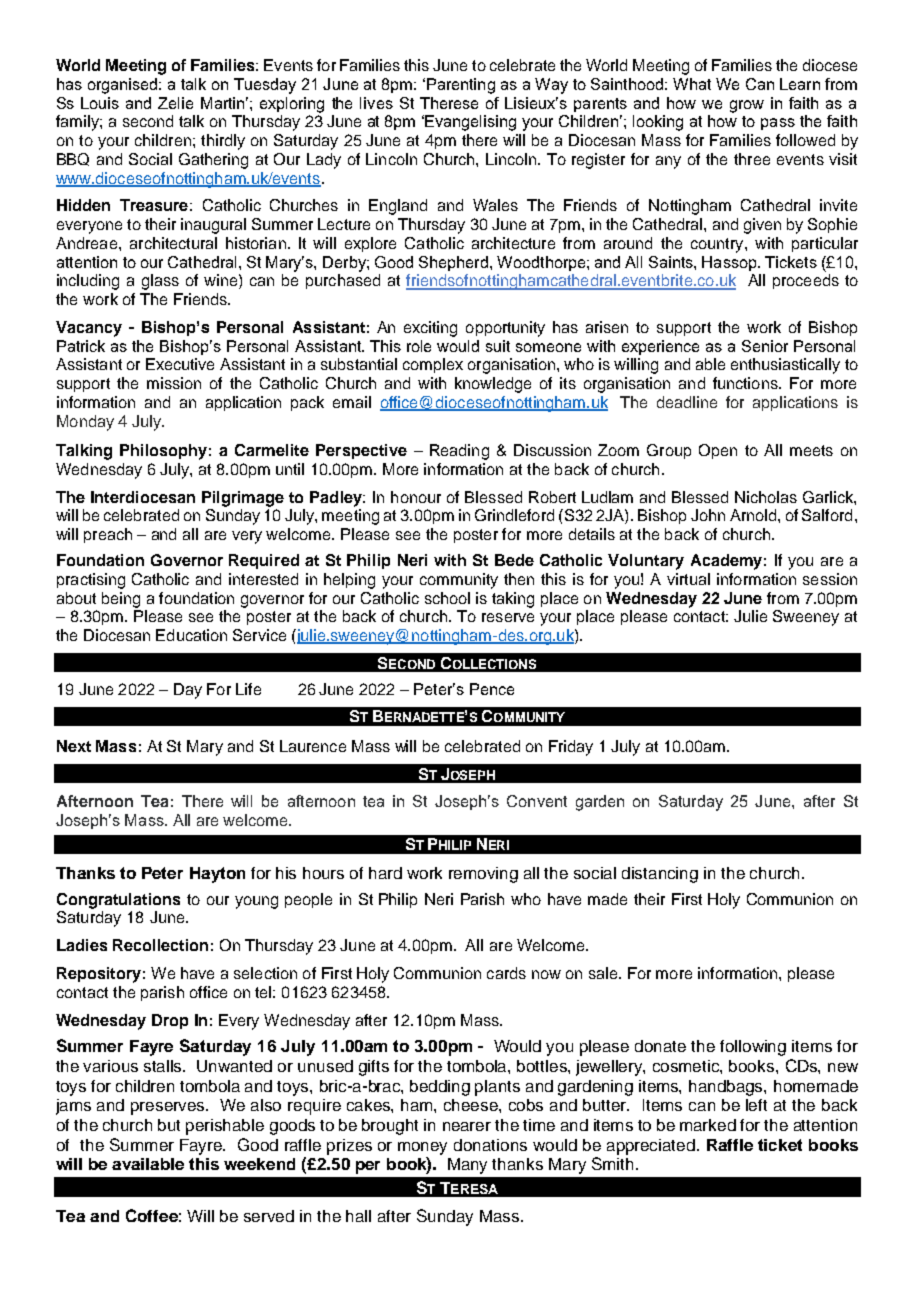  I want to click on weekend, so click(259, 1164).
